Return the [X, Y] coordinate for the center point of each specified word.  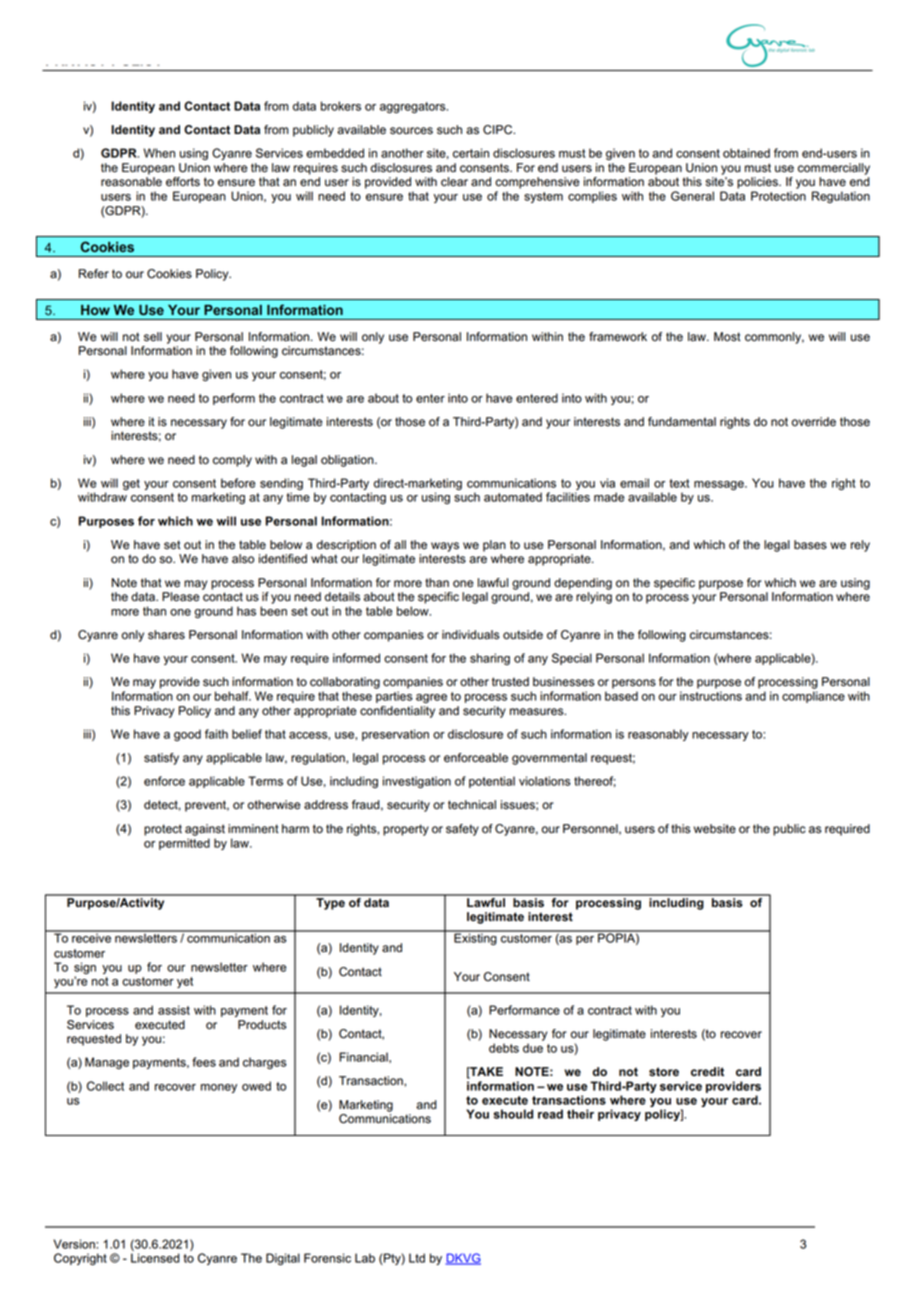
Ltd [417, 1258]
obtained [746, 153]
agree [431, 698]
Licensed [155, 1258]
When [159, 153]
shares [166, 635]
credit [707, 1071]
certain [471, 153]
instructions [711, 696]
